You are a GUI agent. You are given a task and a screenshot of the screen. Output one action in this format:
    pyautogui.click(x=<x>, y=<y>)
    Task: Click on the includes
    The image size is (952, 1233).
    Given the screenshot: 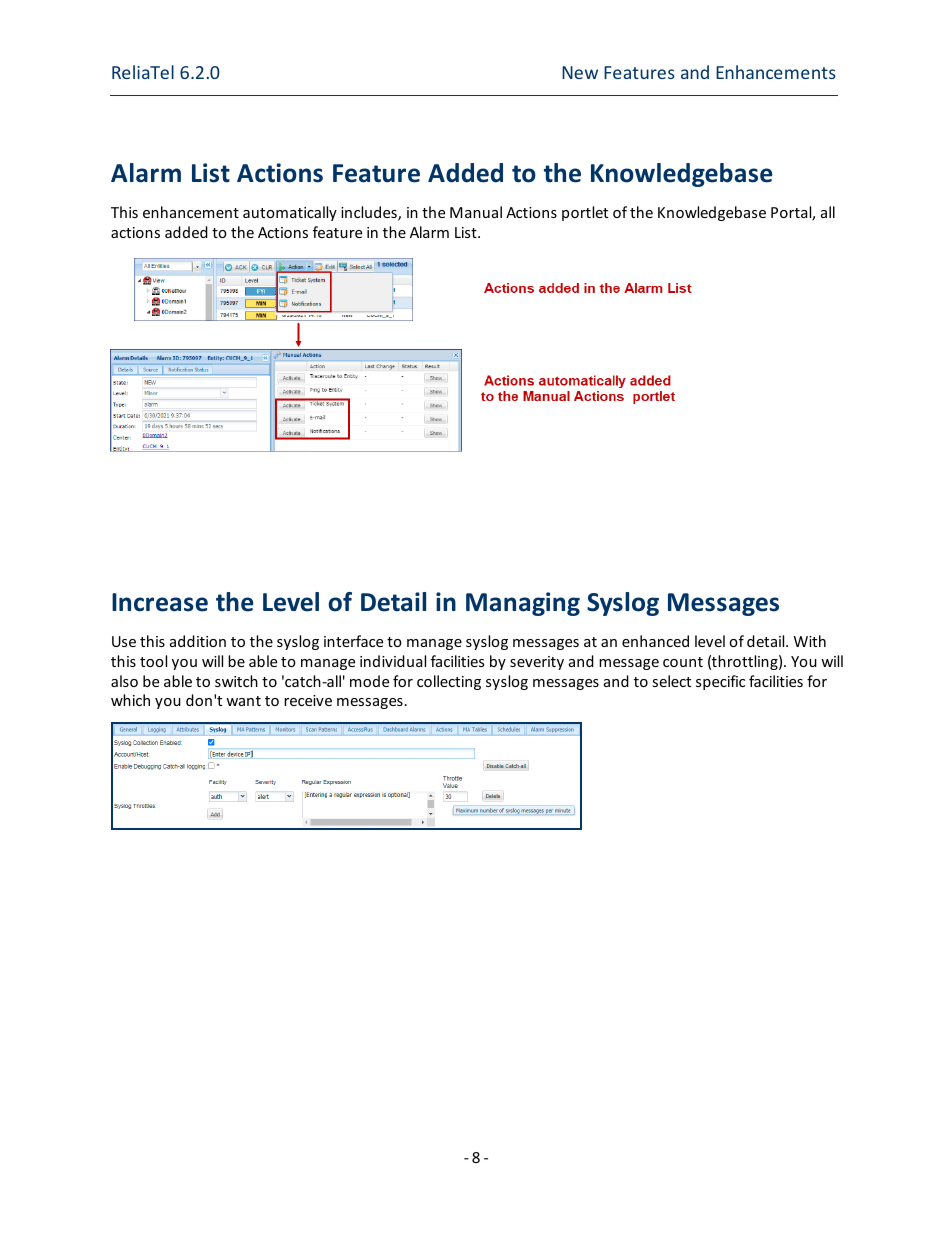 What is the action you would take?
    pyautogui.click(x=370, y=213)
